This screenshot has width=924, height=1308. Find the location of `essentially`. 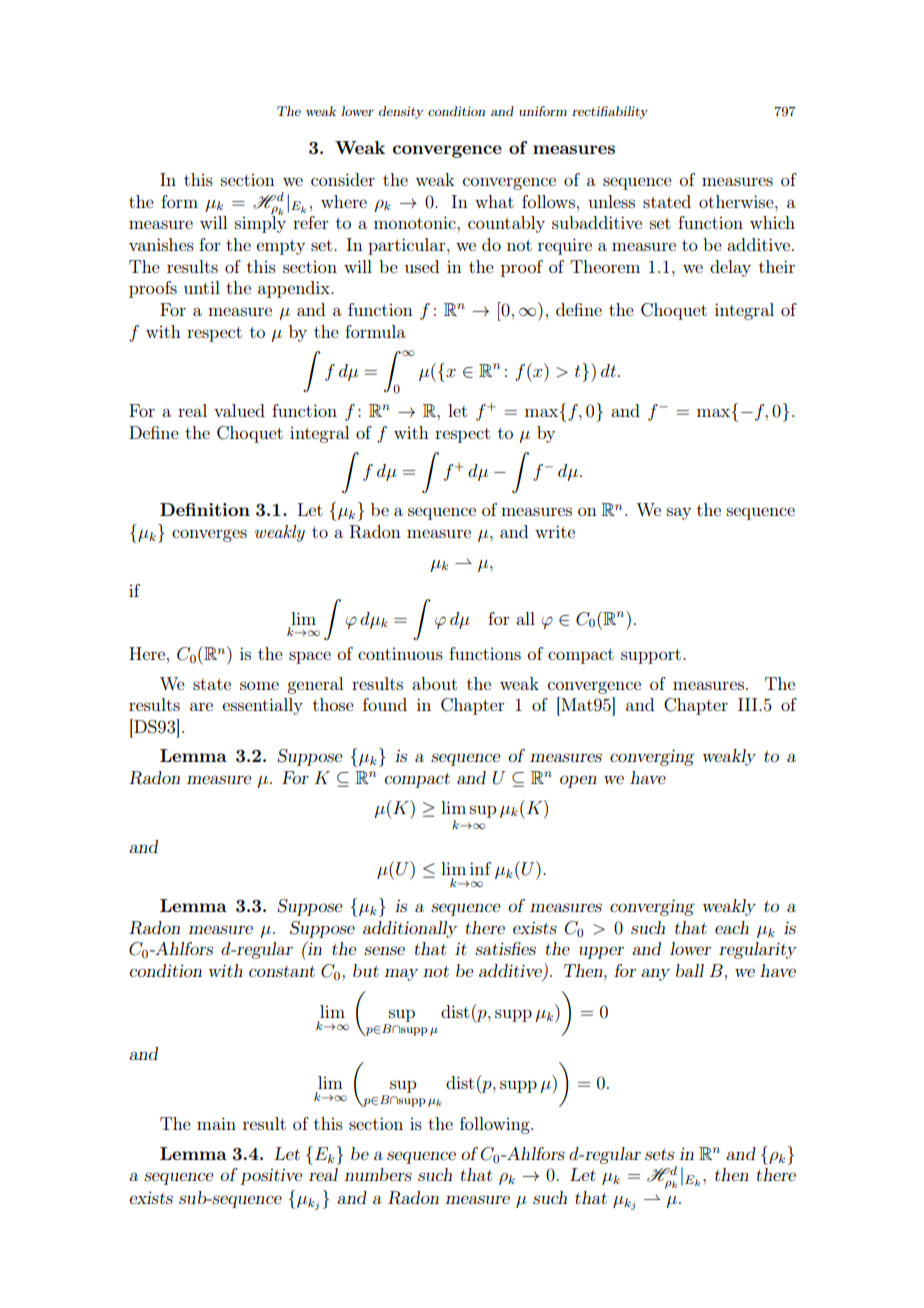

essentially is located at coordinates (262, 706).
